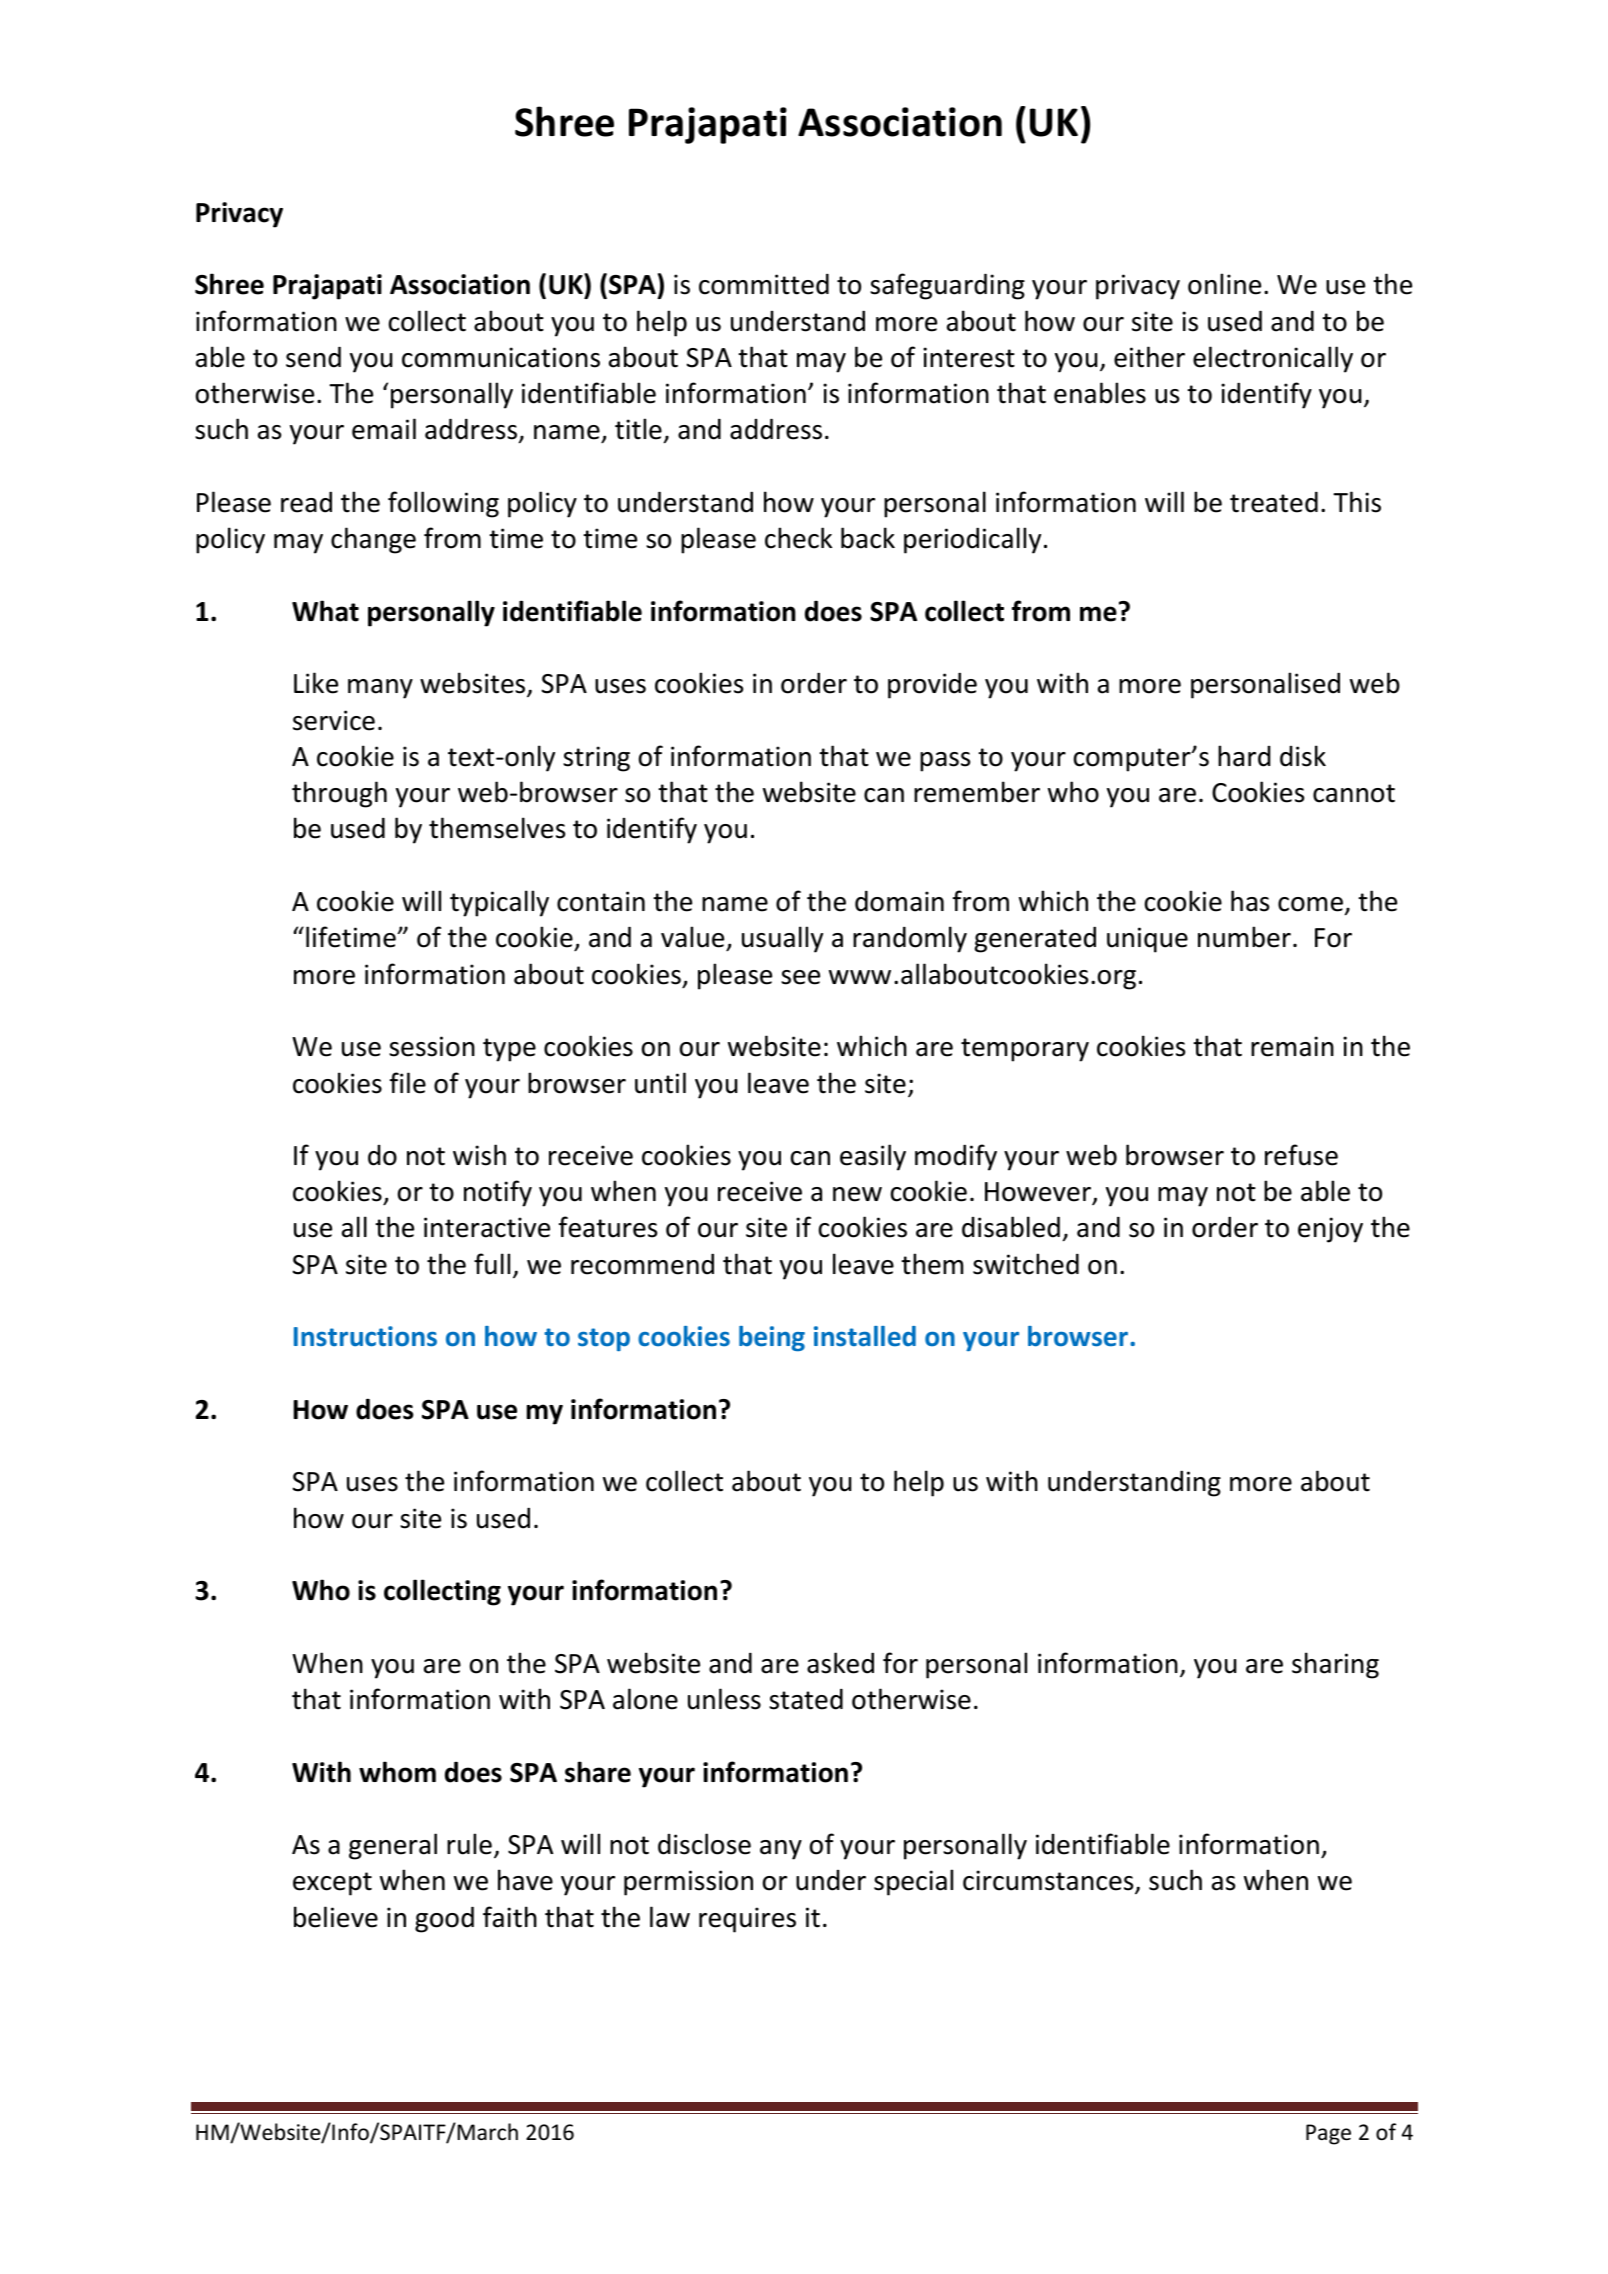  What do you see at coordinates (1301, 1155) in the image?
I see `refuse` at bounding box center [1301, 1155].
